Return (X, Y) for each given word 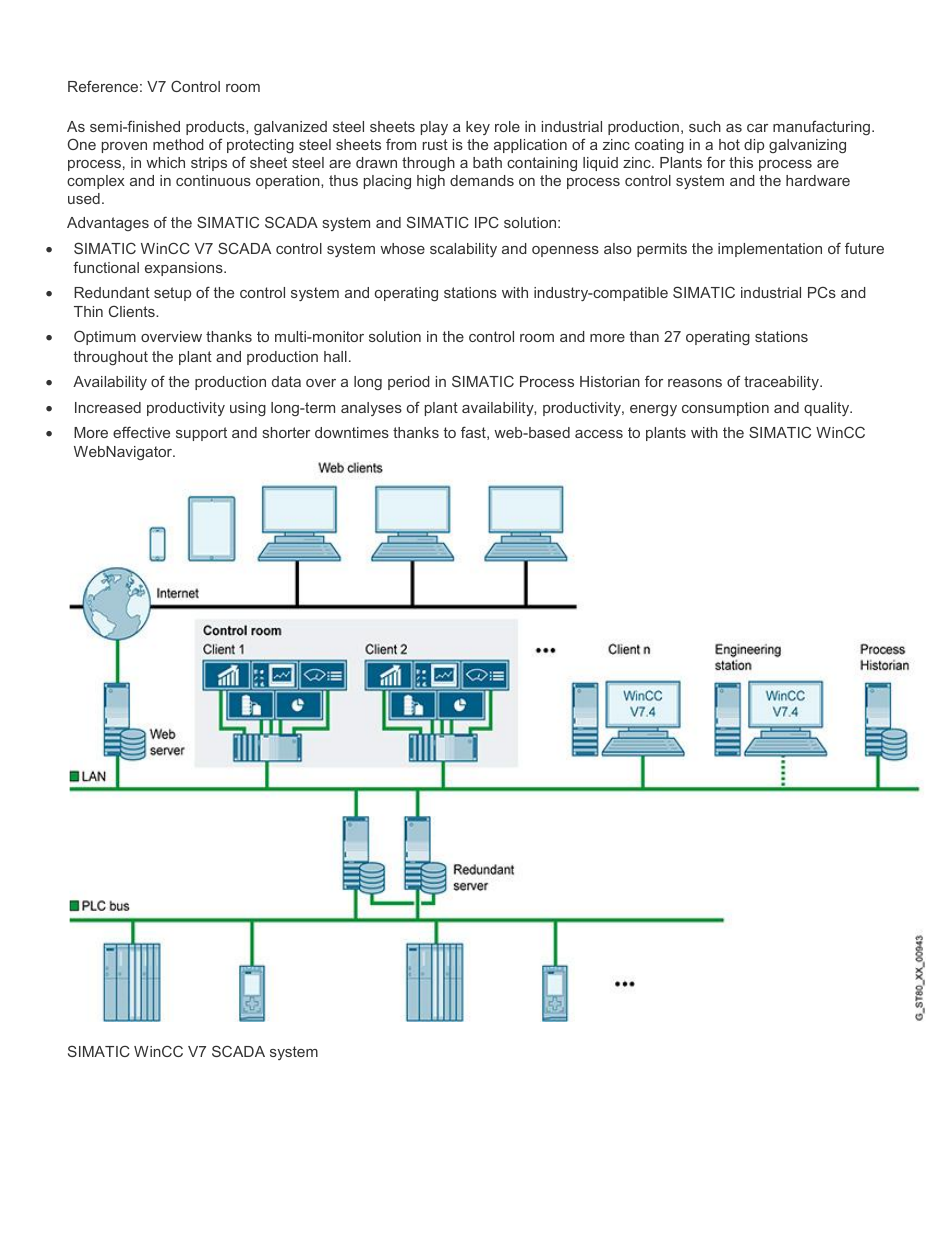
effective (141, 432)
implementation (770, 250)
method (178, 144)
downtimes (352, 432)
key (478, 128)
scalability (463, 250)
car (757, 128)
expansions (185, 269)
